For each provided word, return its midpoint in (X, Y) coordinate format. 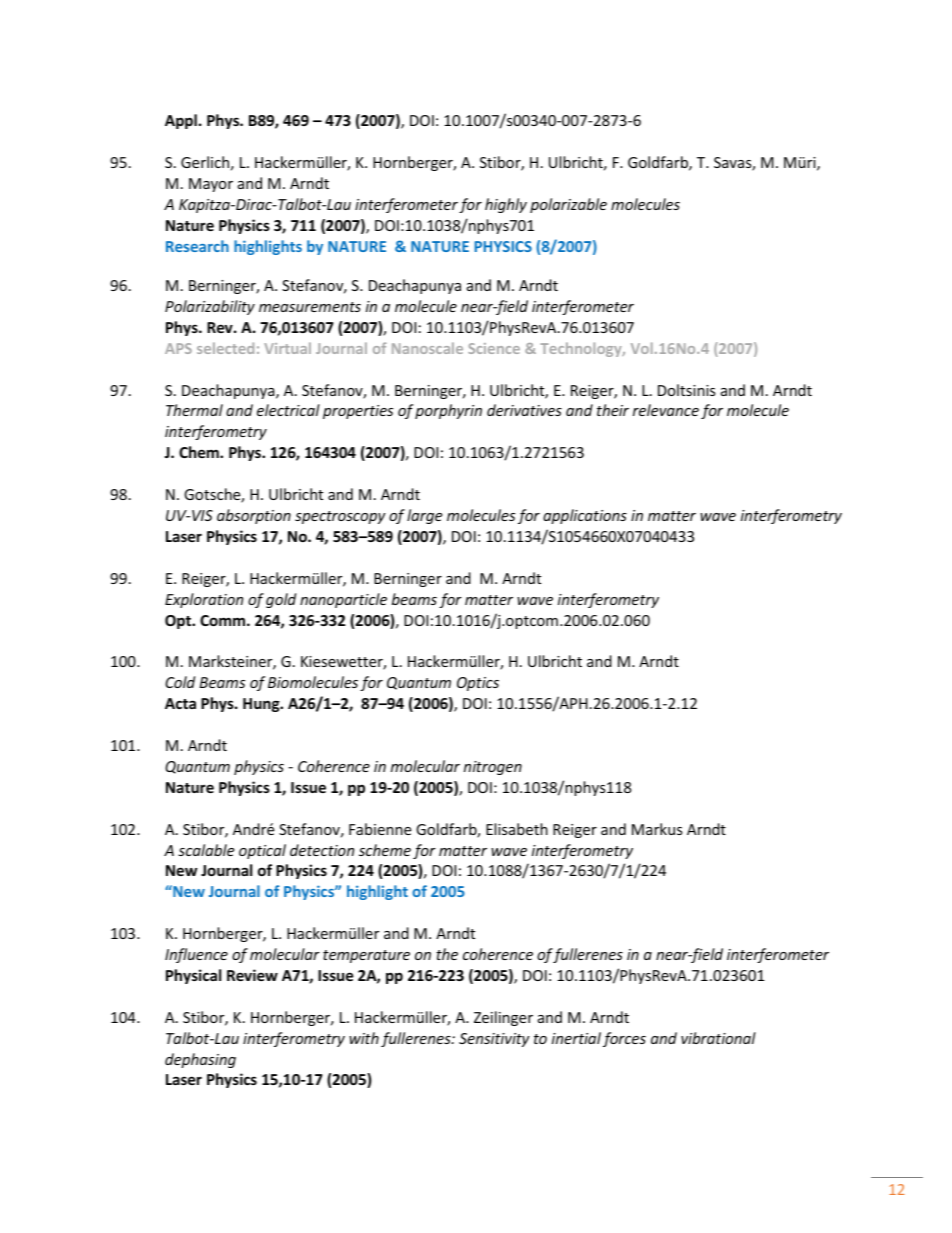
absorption (254, 516)
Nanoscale (427, 348)
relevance (666, 410)
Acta (180, 703)
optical (262, 851)
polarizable (568, 205)
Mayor (211, 185)
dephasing (200, 1060)
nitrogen (493, 768)
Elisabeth (517, 829)
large (424, 516)
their (613, 410)
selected (225, 348)
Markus (657, 829)
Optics (478, 684)
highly (506, 205)
